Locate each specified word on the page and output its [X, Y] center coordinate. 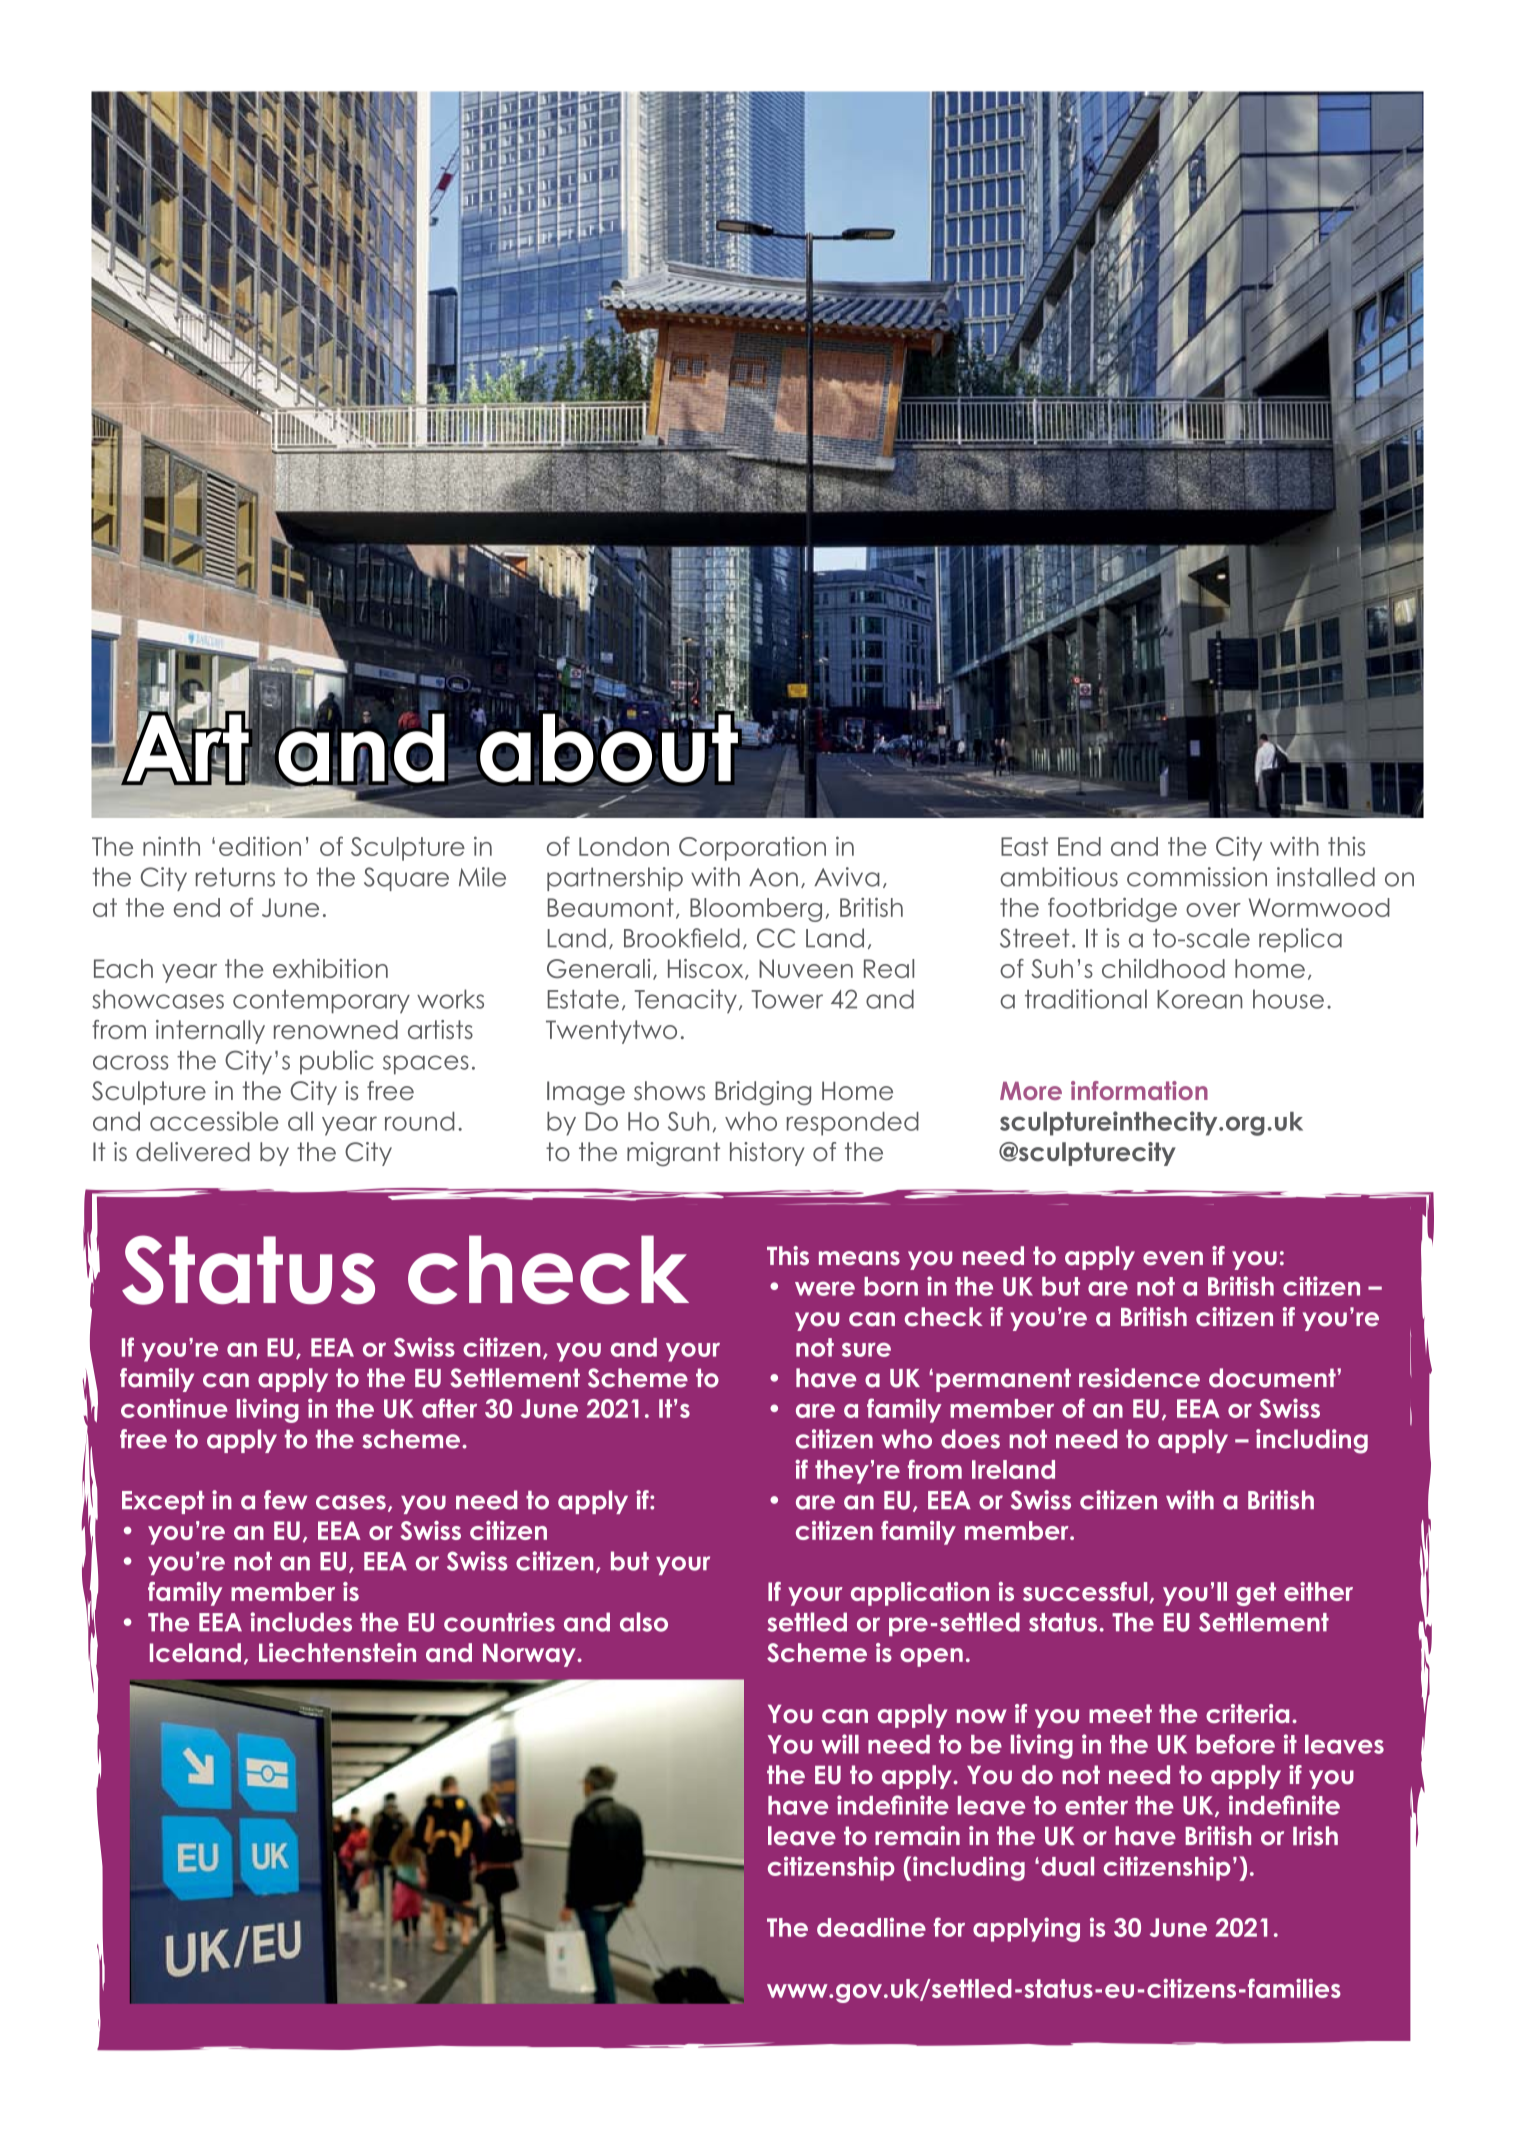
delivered [193, 1152]
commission [1197, 877]
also [644, 1622]
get [1256, 1594]
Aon [773, 877]
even [1173, 1258]
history [767, 1154]
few [285, 1500]
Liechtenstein [337, 1652]
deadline [871, 1927]
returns [235, 877]
